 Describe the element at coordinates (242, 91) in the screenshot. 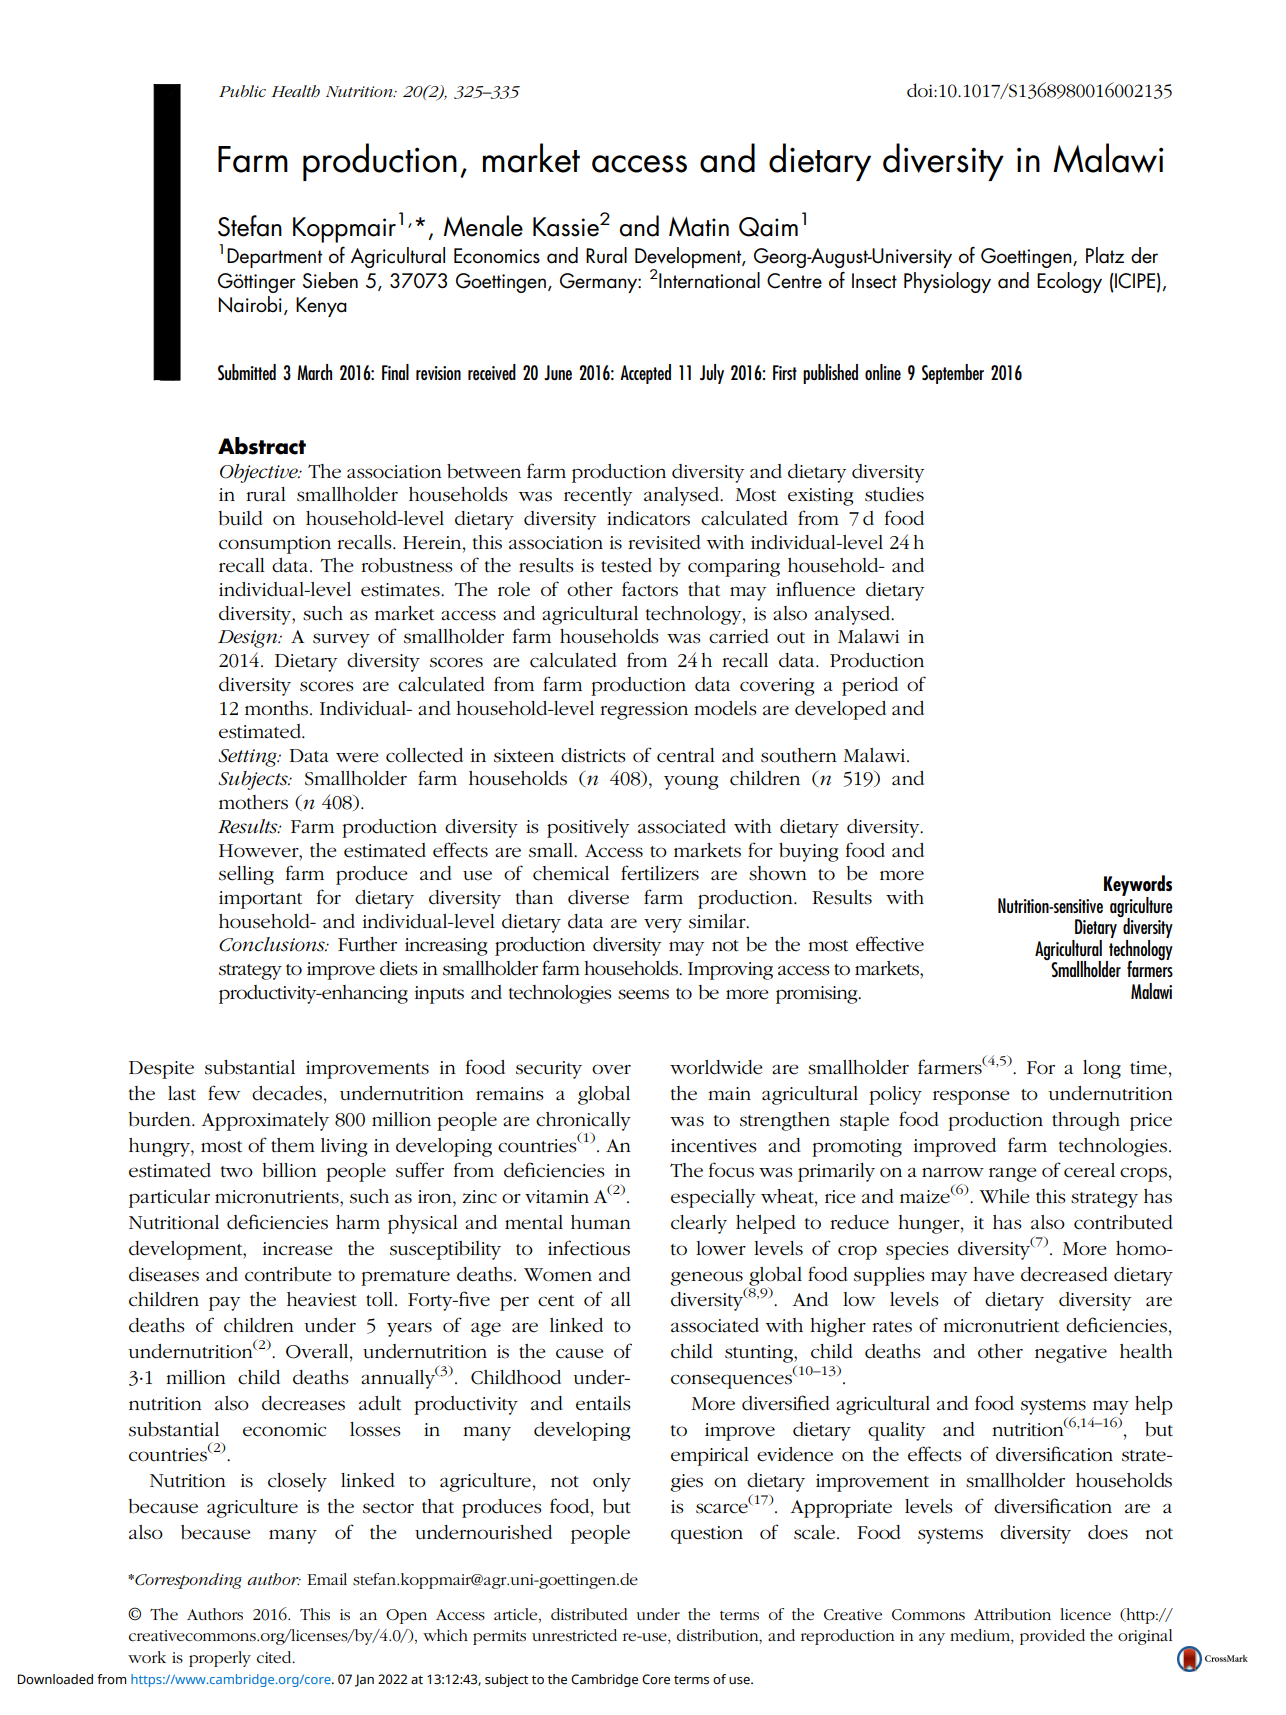

I see `Public` at that location.
